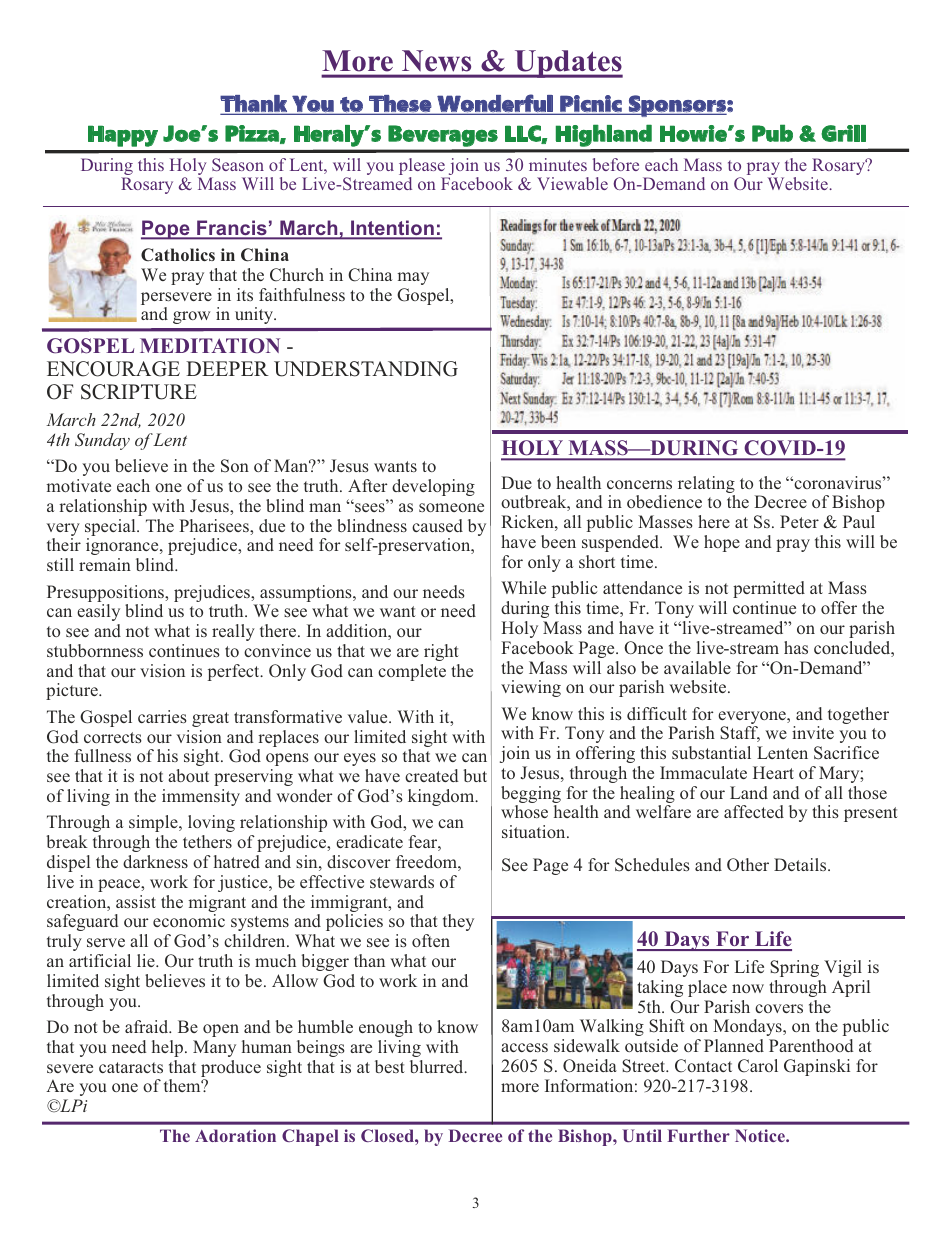 This screenshot has height=1233, width=952. Describe the element at coordinates (155, 861) in the screenshot. I see `darkness` at that location.
